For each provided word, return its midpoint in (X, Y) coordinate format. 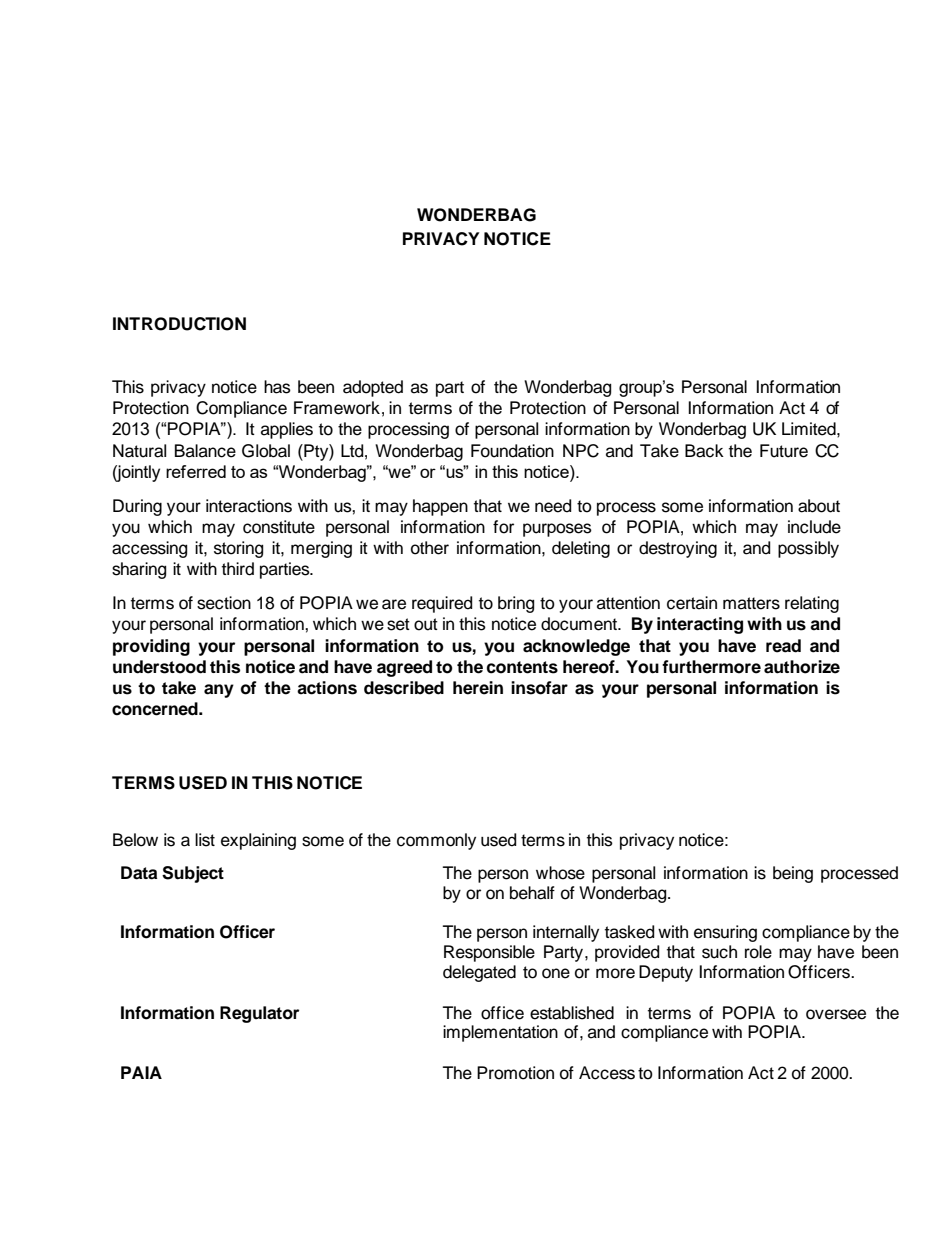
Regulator (259, 1014)
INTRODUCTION (179, 324)
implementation (500, 1033)
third (238, 569)
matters (751, 603)
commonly (436, 841)
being (793, 874)
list (205, 840)
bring (516, 604)
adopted (373, 388)
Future (784, 451)
